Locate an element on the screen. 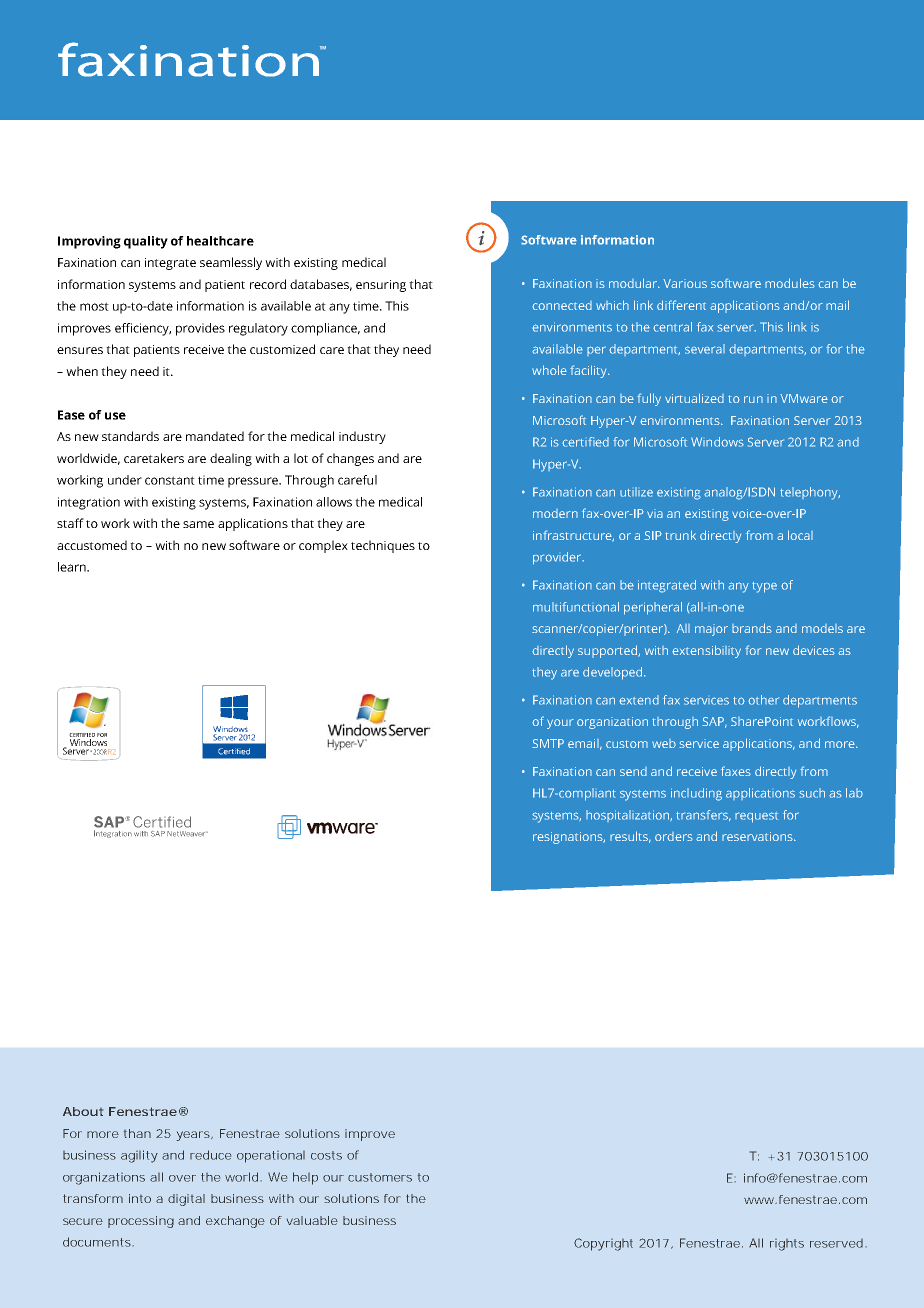 Image resolution: width=924 pixels, height=1308 pixels. hospitalization is located at coordinates (628, 816).
